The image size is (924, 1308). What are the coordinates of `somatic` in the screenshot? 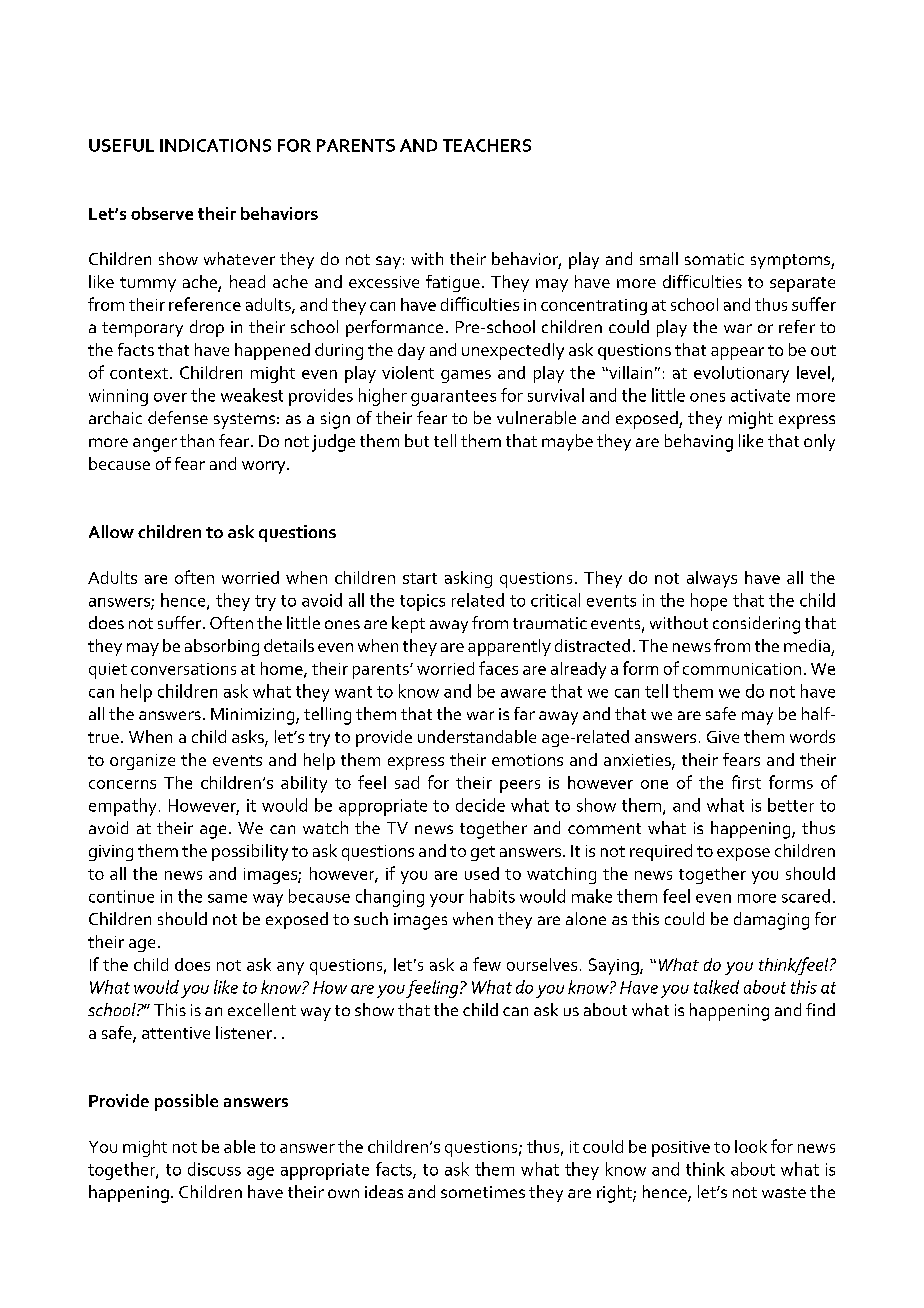 It's located at (714, 259).
